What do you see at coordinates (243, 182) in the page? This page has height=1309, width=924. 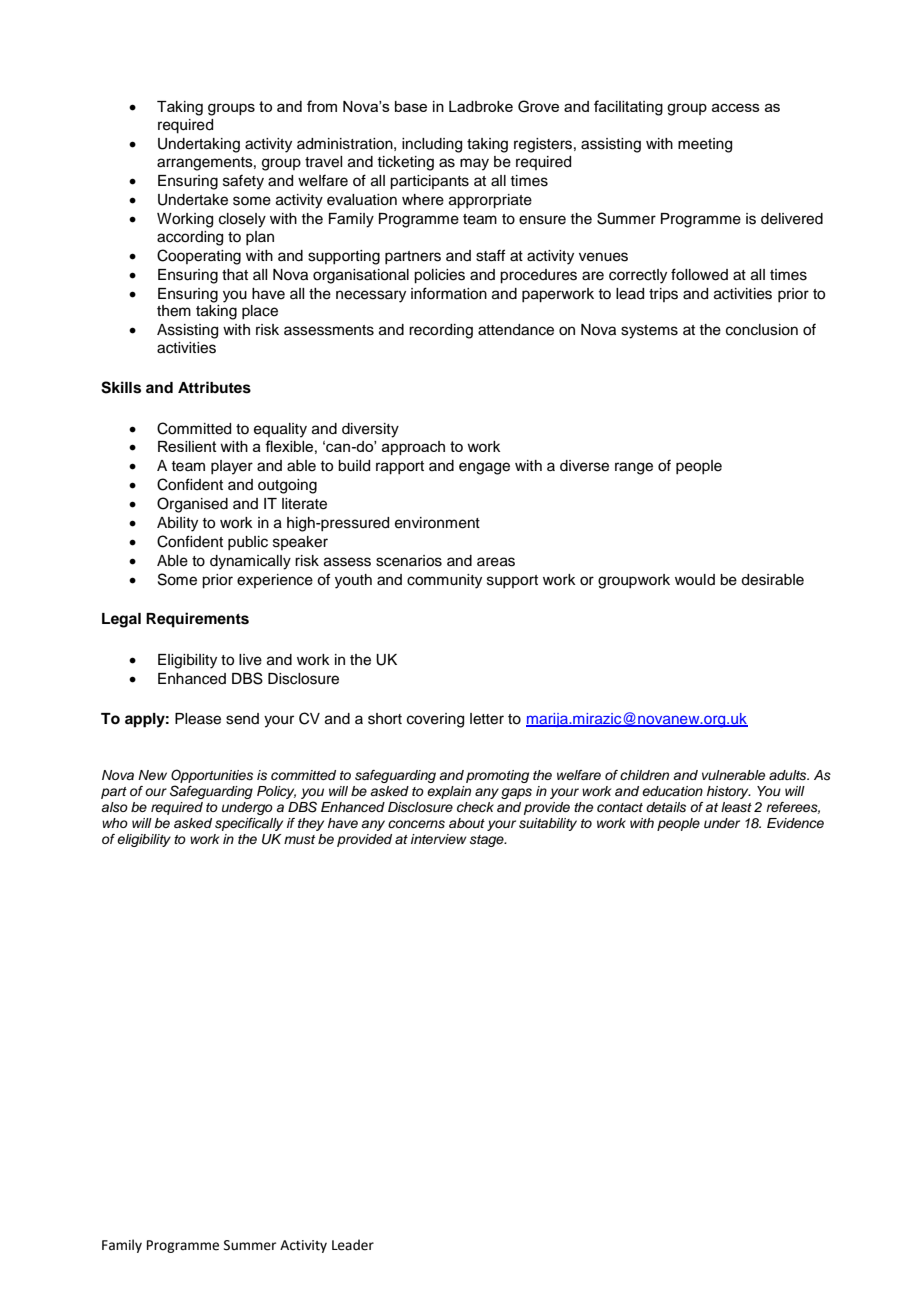 I see `safety` at bounding box center [243, 182].
